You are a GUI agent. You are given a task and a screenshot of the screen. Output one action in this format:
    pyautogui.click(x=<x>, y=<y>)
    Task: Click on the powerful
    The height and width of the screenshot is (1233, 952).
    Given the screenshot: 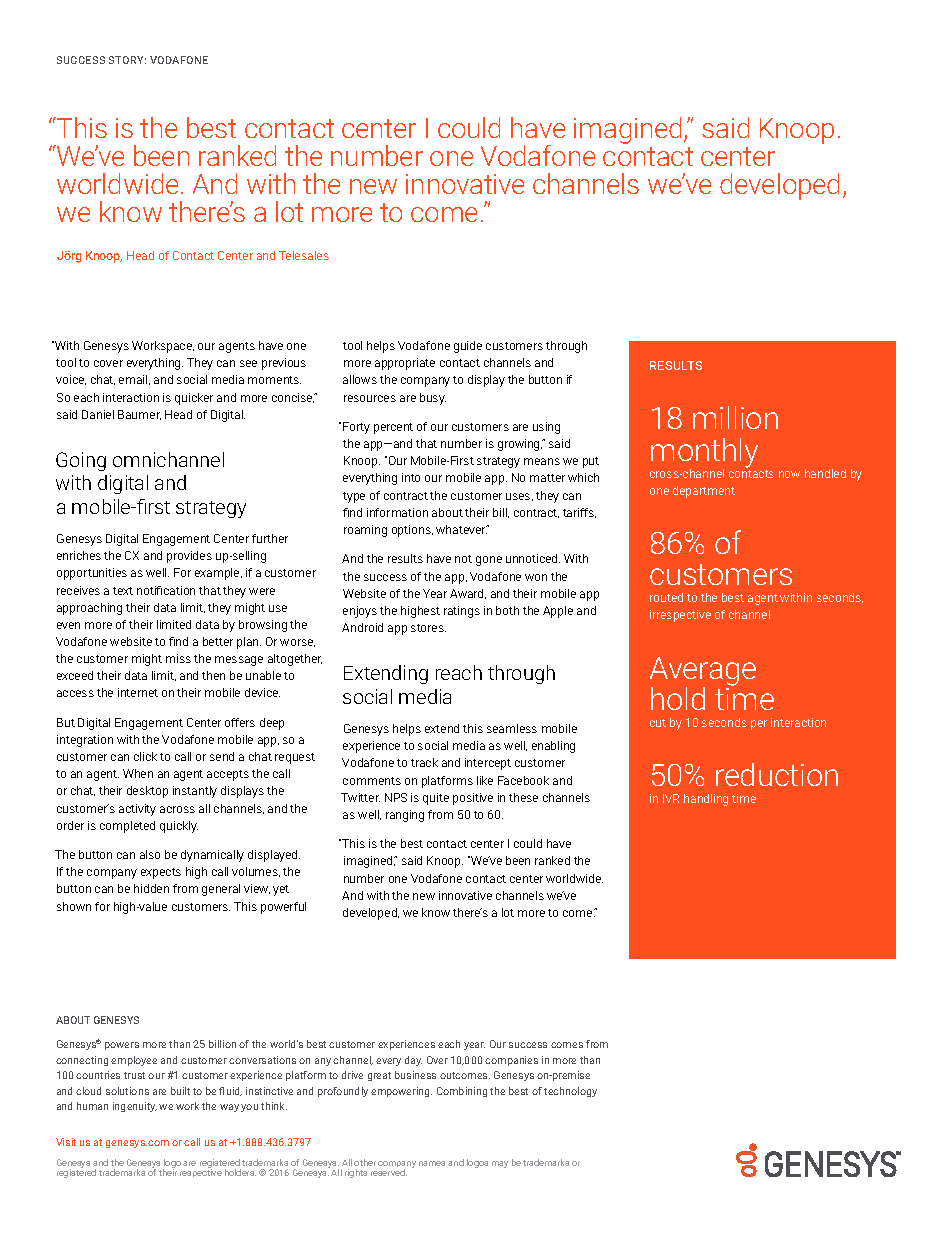 What is the action you would take?
    pyautogui.click(x=283, y=908)
